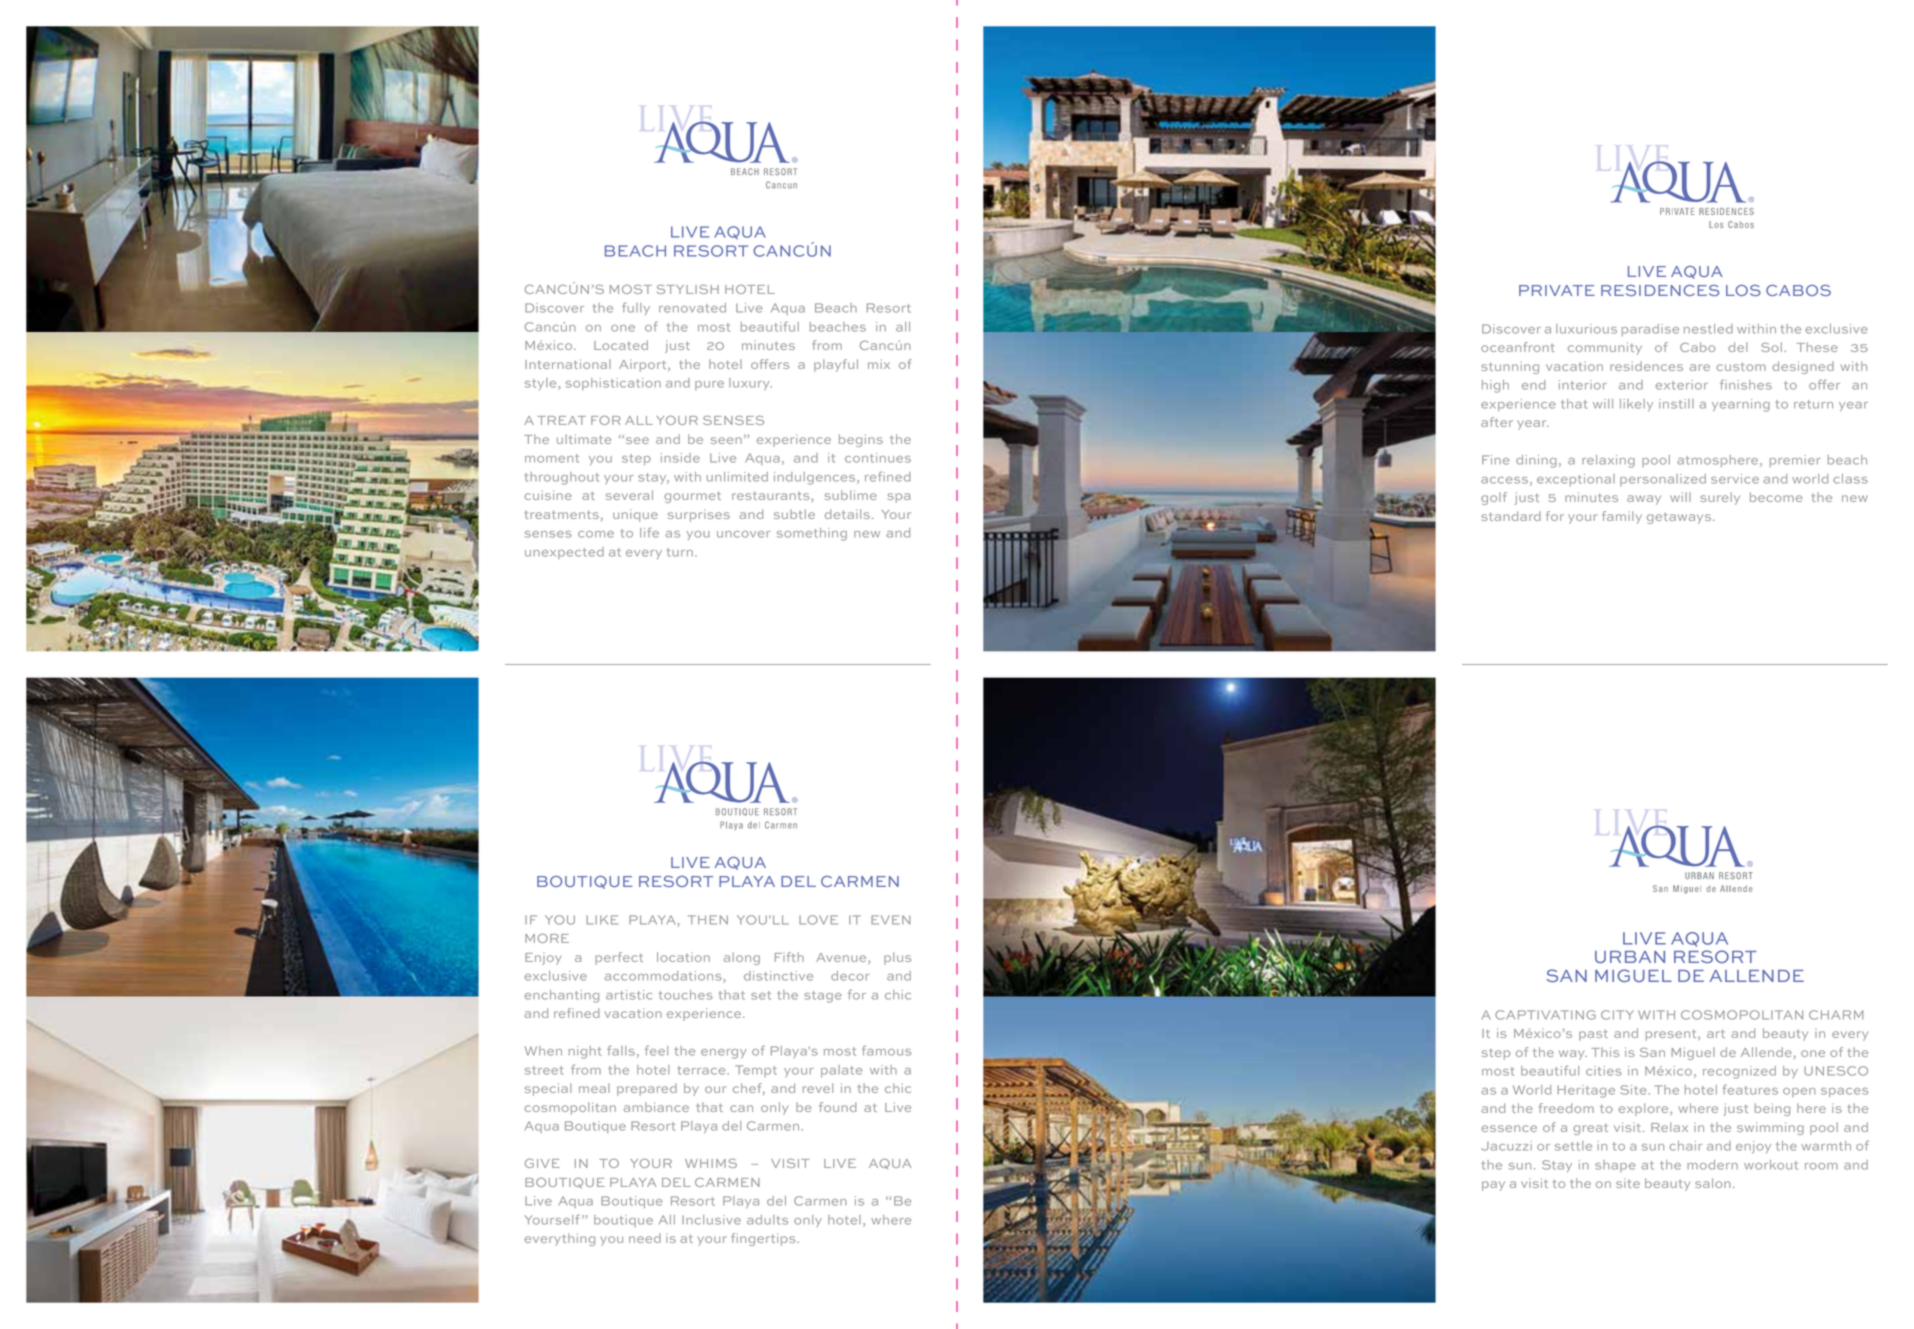 The image size is (1914, 1329). I want to click on Inclusive, so click(711, 1220).
